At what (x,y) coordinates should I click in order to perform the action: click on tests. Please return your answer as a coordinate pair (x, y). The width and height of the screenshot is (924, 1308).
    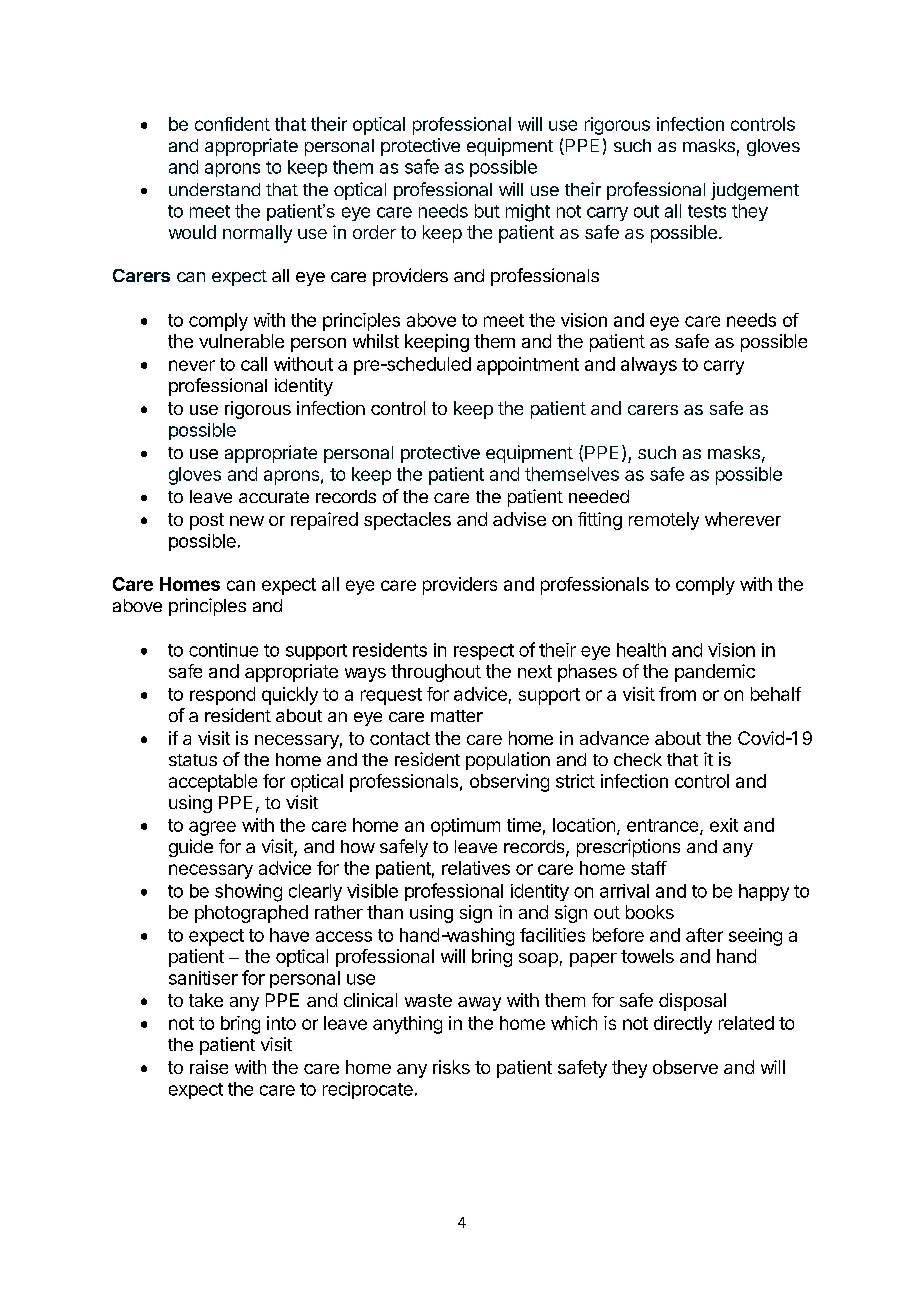
    Looking at the image, I should click on (707, 211).
